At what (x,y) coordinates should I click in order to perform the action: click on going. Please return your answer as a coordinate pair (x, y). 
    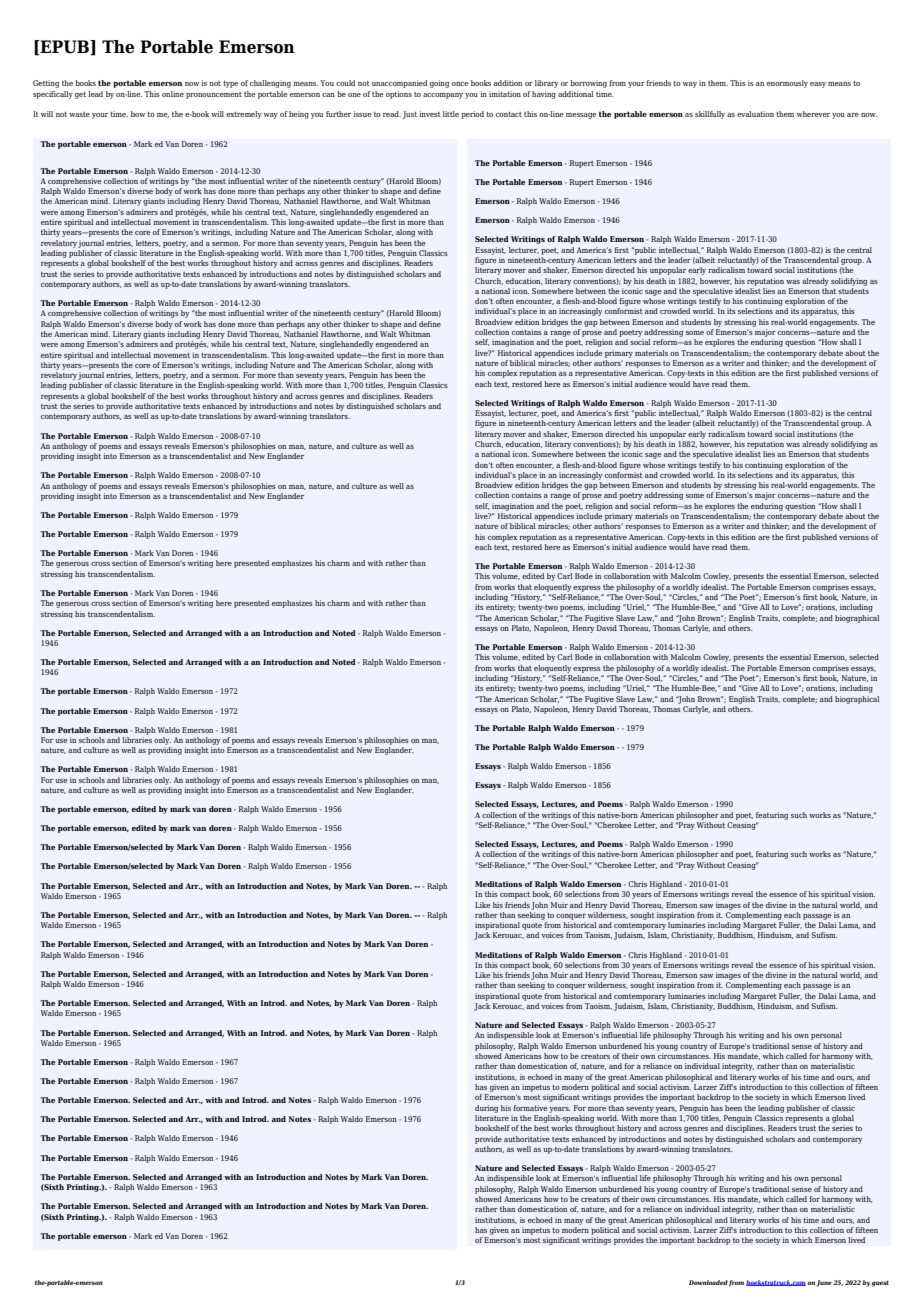
    Looking at the image, I should click on (439, 84).
